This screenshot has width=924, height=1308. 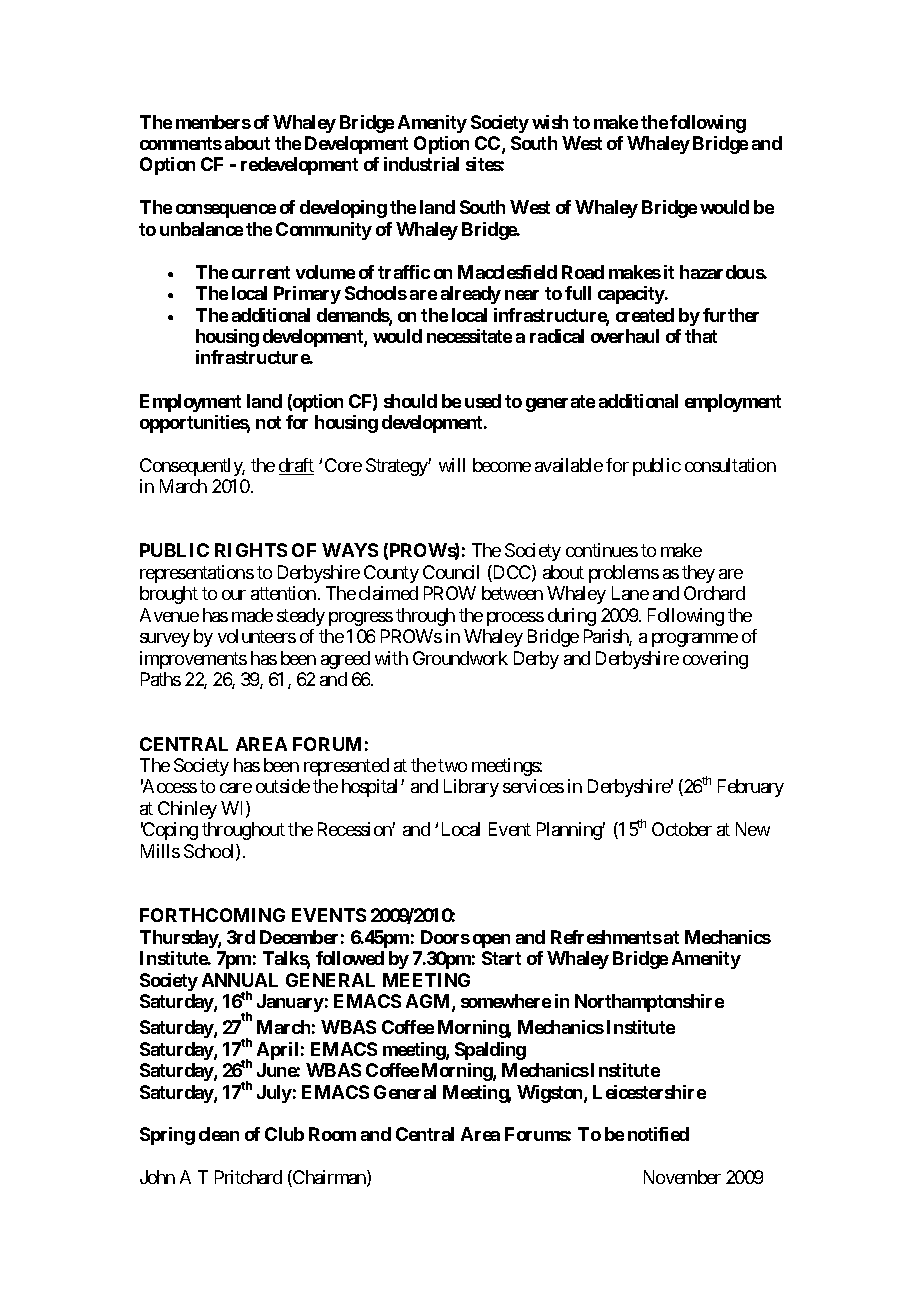 I want to click on programme, so click(x=695, y=640).
